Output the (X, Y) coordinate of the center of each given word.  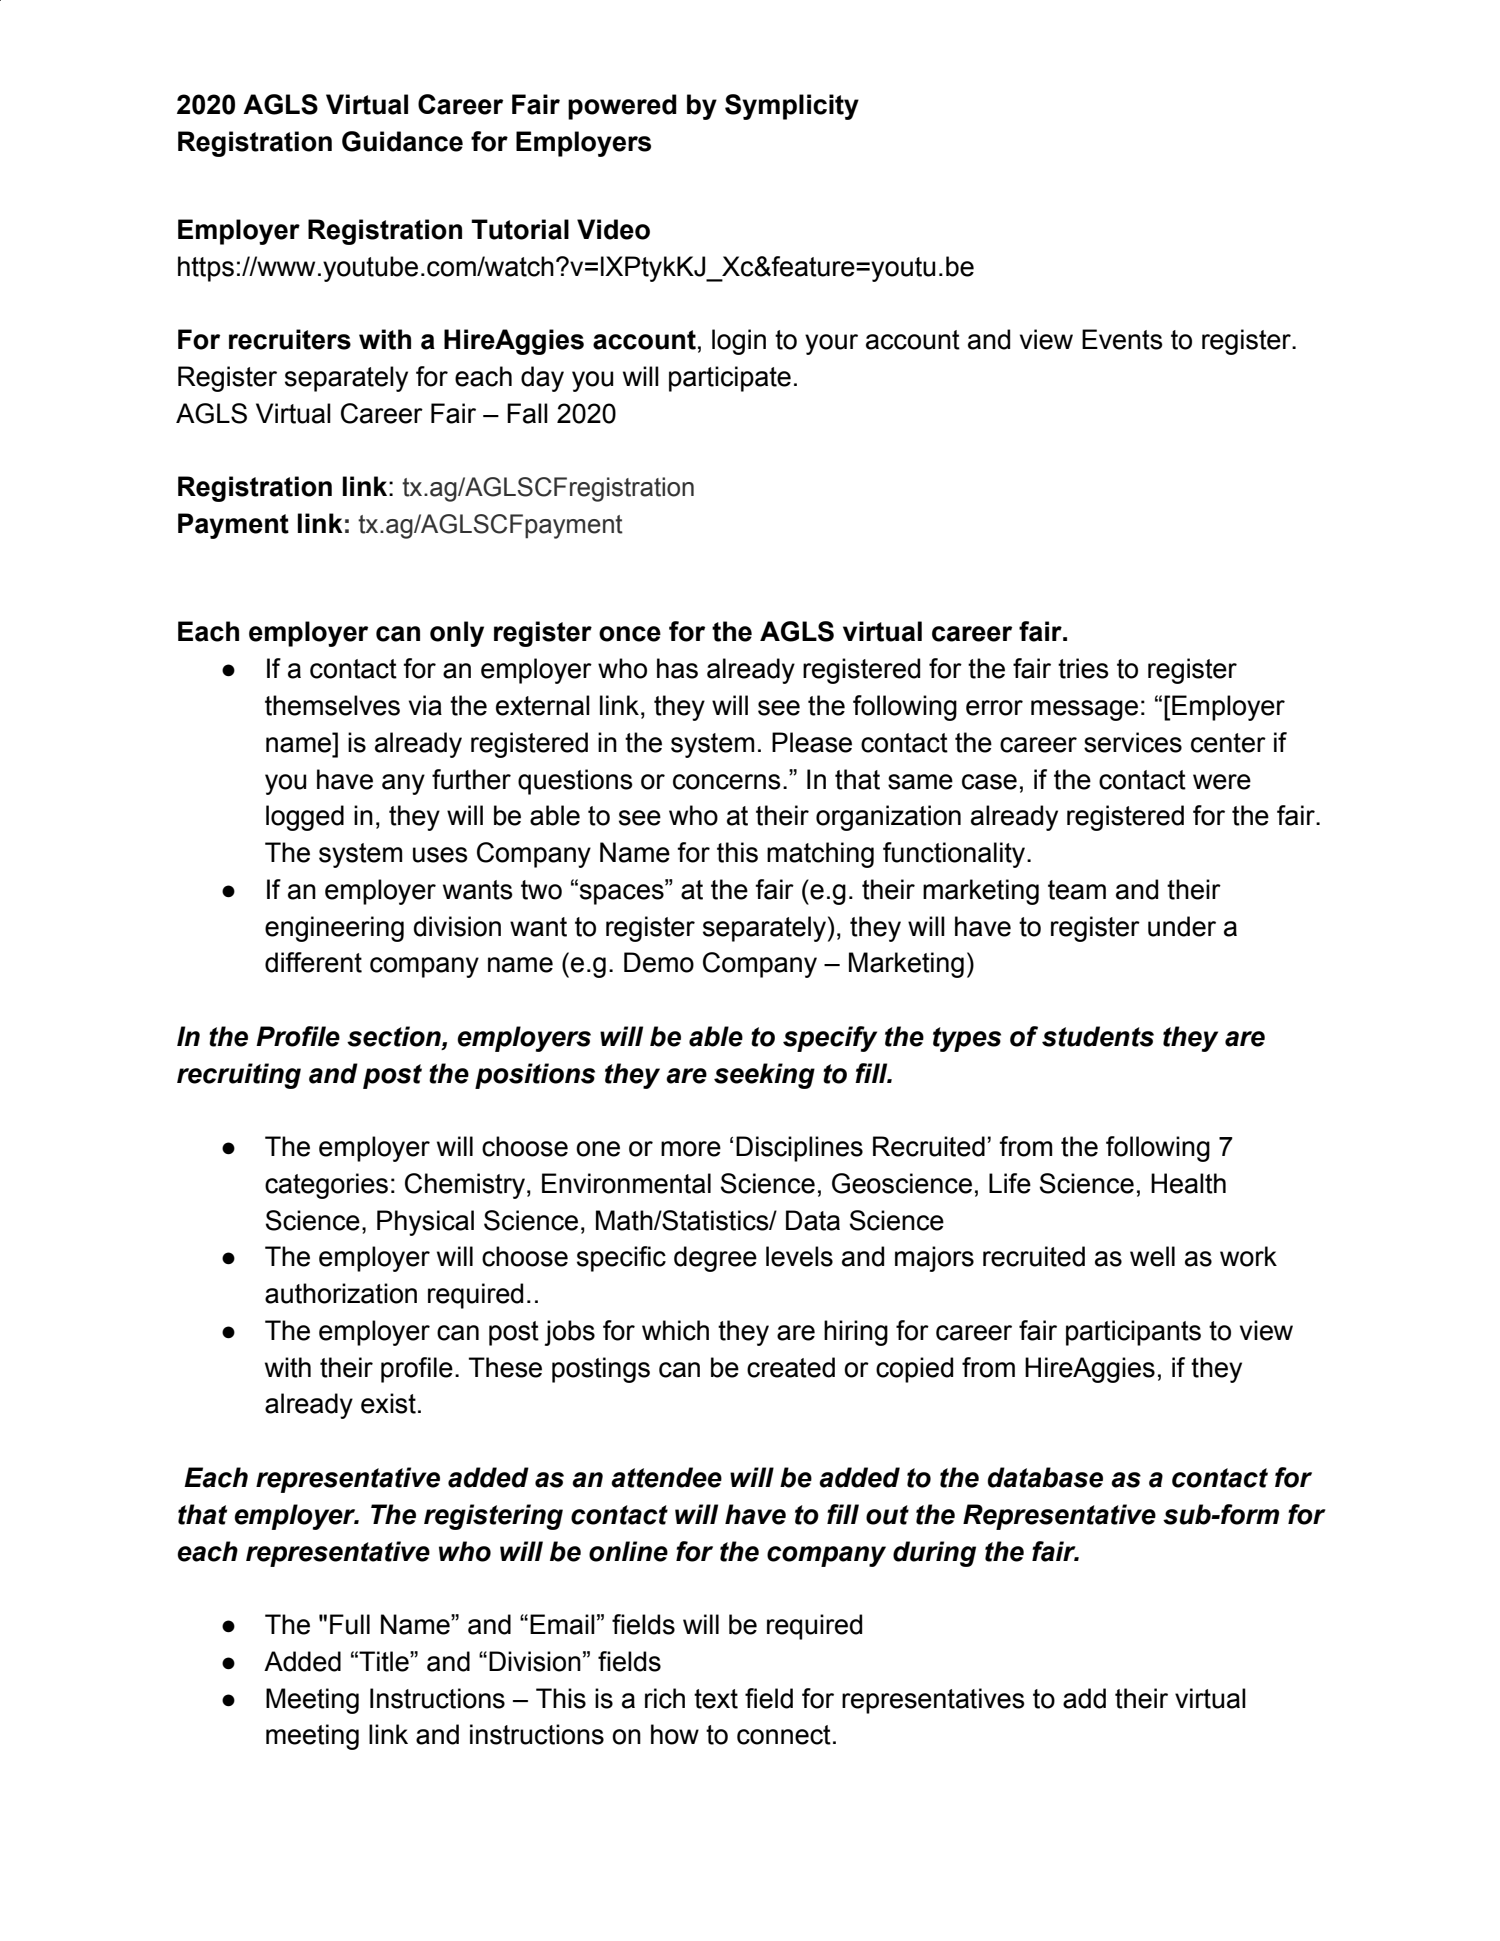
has (677, 668)
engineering (334, 929)
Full (350, 1624)
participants (1133, 1333)
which (675, 1330)
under (1182, 926)
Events (1122, 339)
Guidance (402, 141)
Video (613, 229)
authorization (341, 1293)
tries (1083, 668)
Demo (659, 962)
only (457, 634)
